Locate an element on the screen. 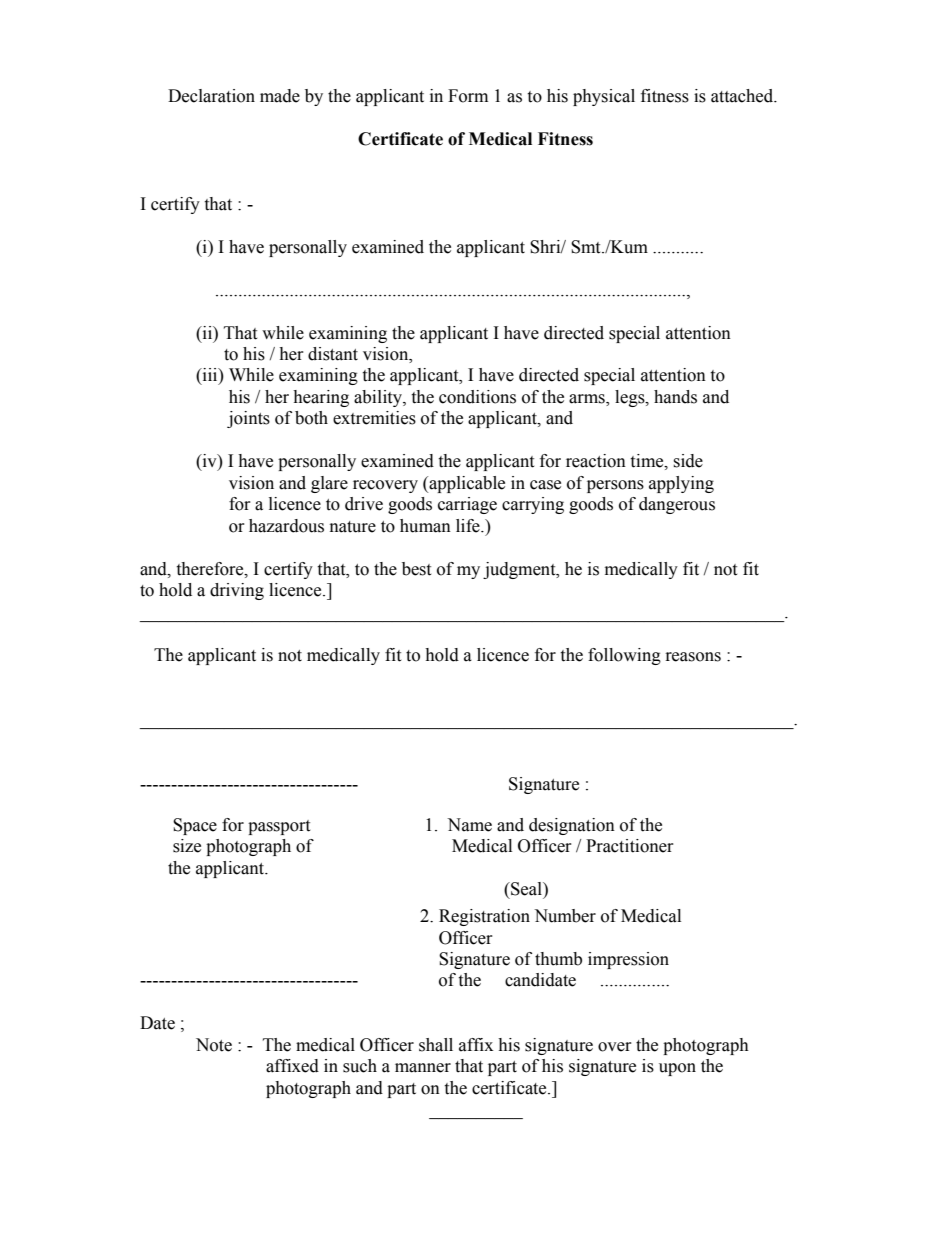 The width and height of the screenshot is (952, 1233). reasons is located at coordinates (693, 657).
